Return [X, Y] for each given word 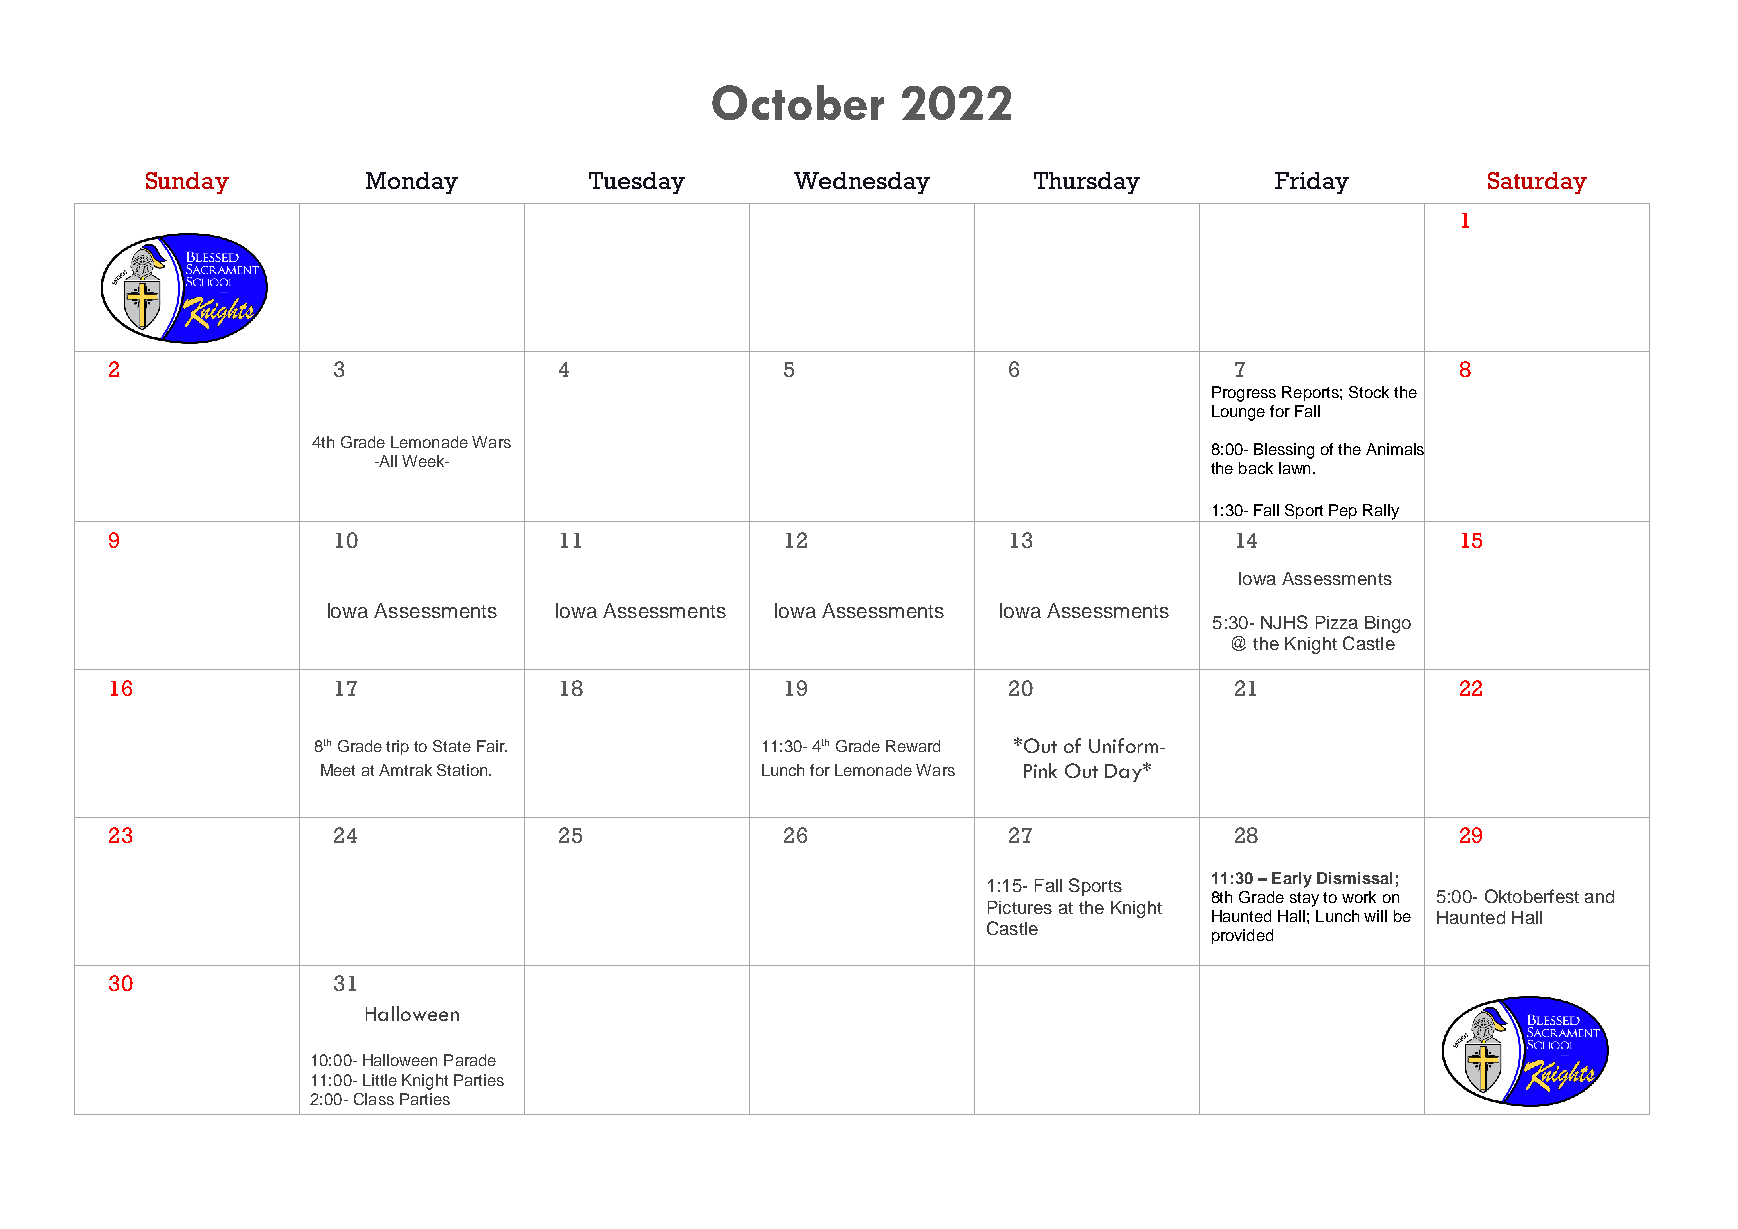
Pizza [1337, 622]
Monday [412, 183]
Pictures [1020, 907]
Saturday [1537, 183]
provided [1242, 936]
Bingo [1388, 624]
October [798, 102]
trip [397, 747]
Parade [470, 1060]
